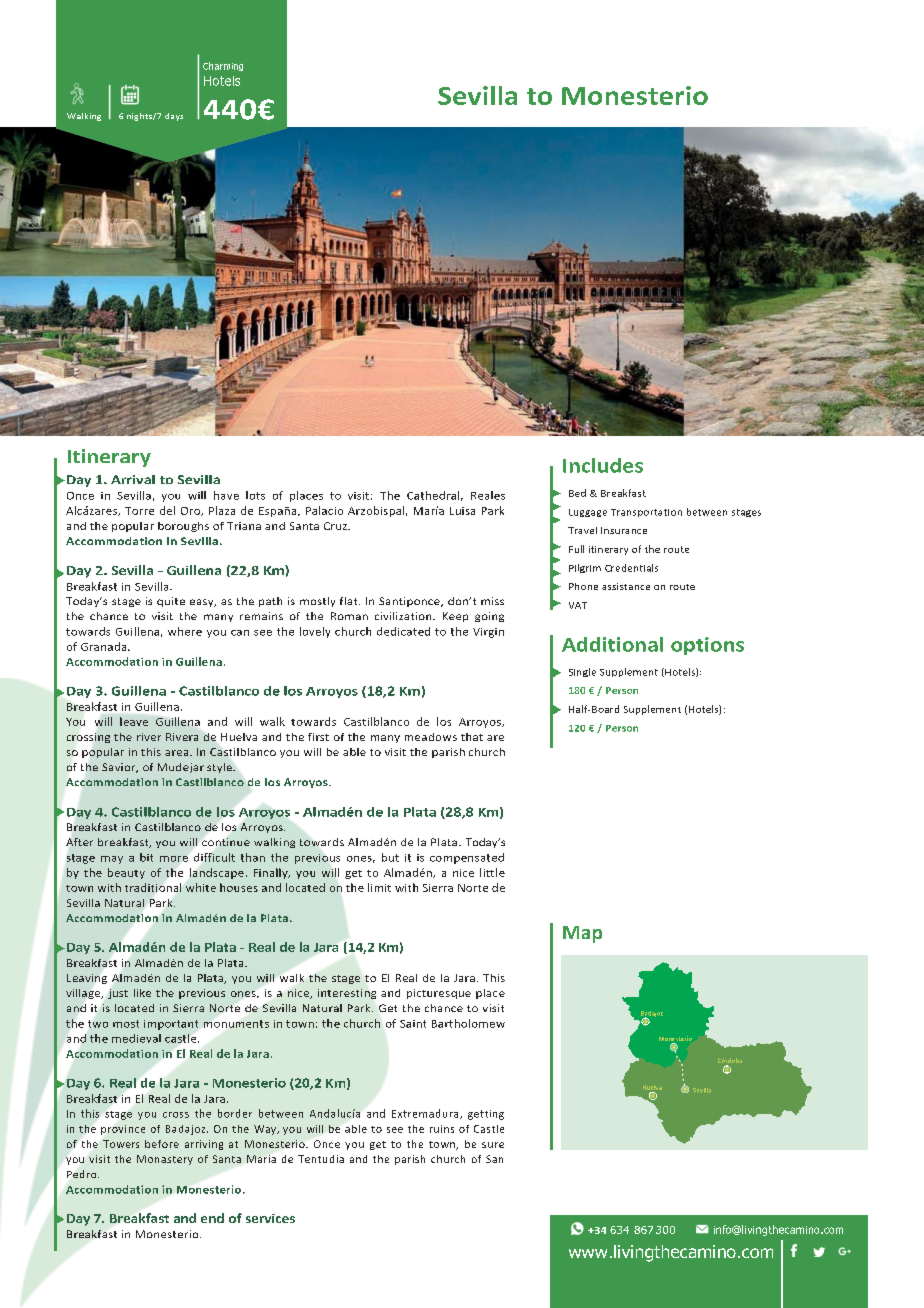  I want to click on Luisa, so click(462, 511).
